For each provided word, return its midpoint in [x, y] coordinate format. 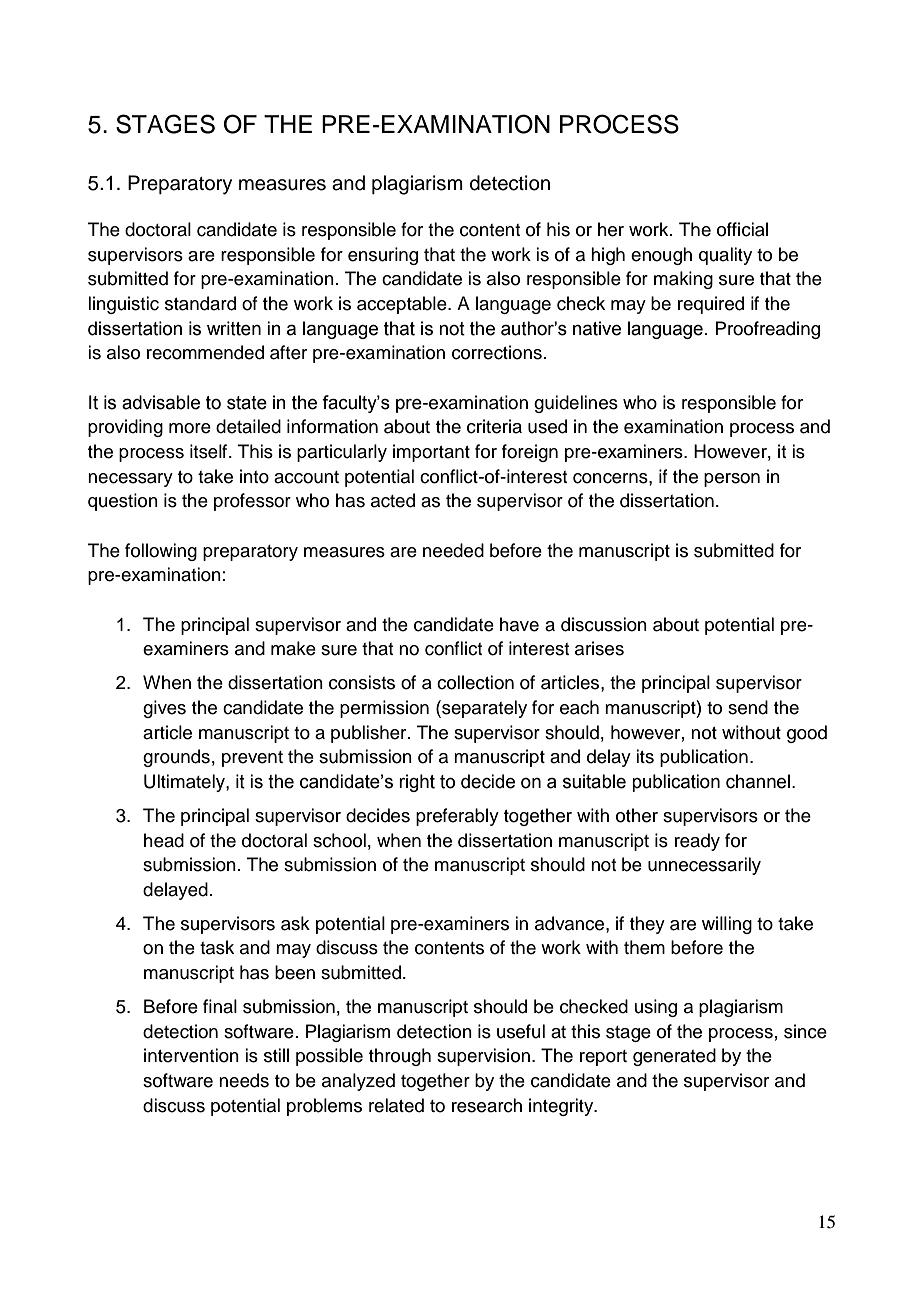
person [732, 480]
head [164, 840]
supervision [483, 1057]
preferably [457, 817]
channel [758, 781]
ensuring [383, 256]
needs [244, 1080]
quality [725, 256]
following [161, 552]
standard [200, 303]
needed [453, 550]
